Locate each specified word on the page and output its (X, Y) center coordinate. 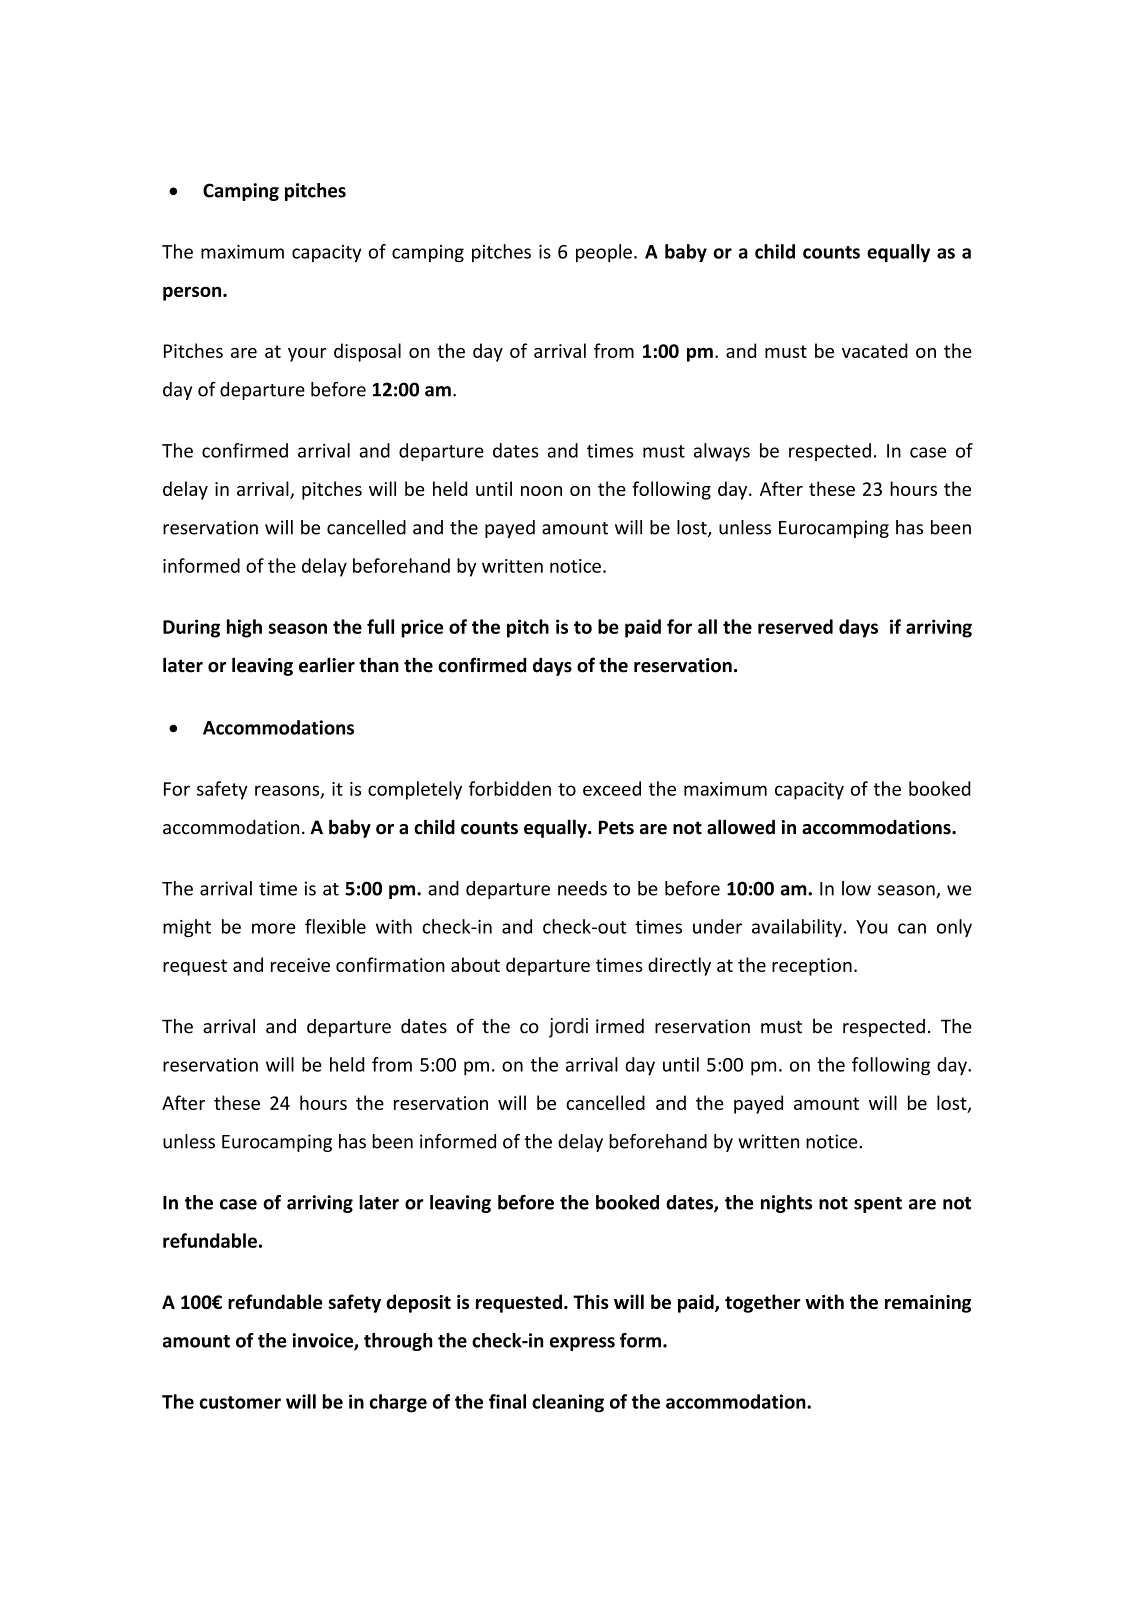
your (307, 355)
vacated (875, 350)
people (604, 253)
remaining (928, 1304)
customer (240, 1402)
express (582, 1344)
